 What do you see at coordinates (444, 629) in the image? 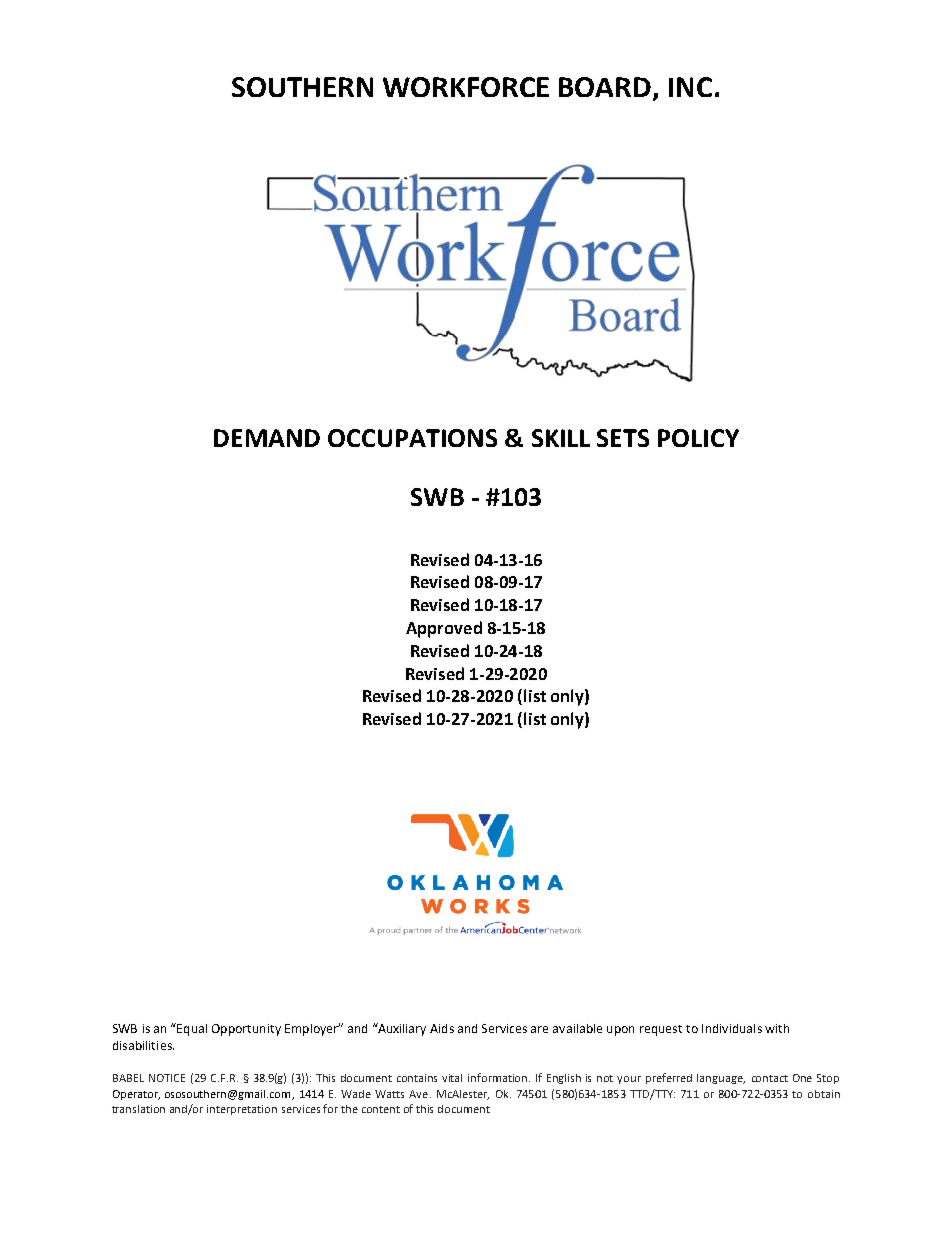
I see `Approved` at bounding box center [444, 629].
